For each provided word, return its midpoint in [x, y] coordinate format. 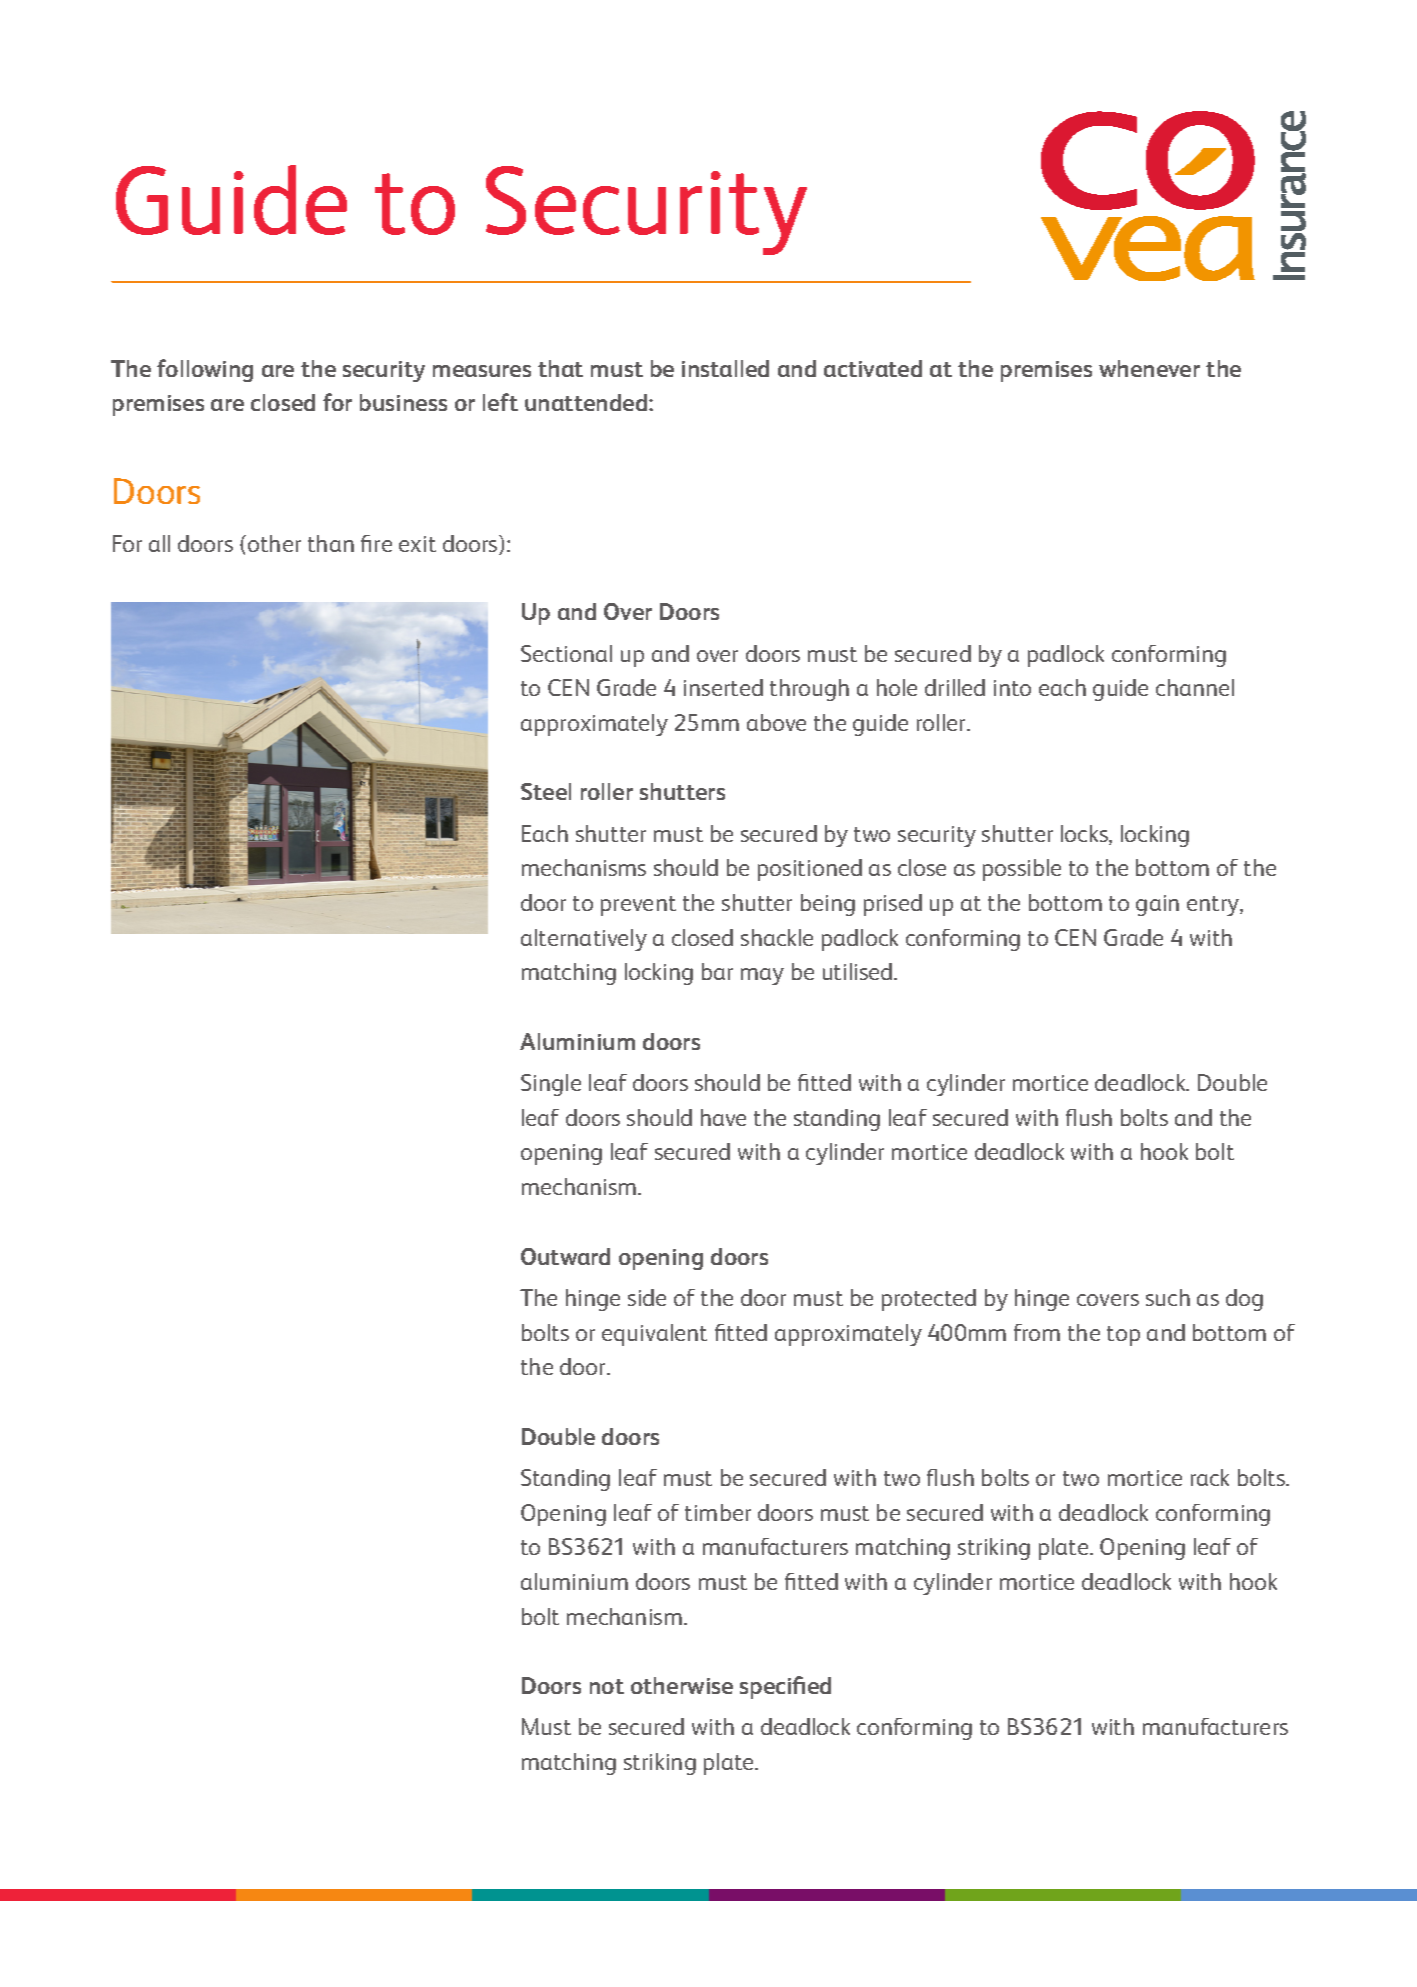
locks [1085, 835]
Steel [546, 791]
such [1168, 1297]
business [403, 402]
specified [785, 1687]
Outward [565, 1256]
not [607, 1686]
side [647, 1297]
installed [725, 368]
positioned [810, 870]
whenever [1149, 368]
